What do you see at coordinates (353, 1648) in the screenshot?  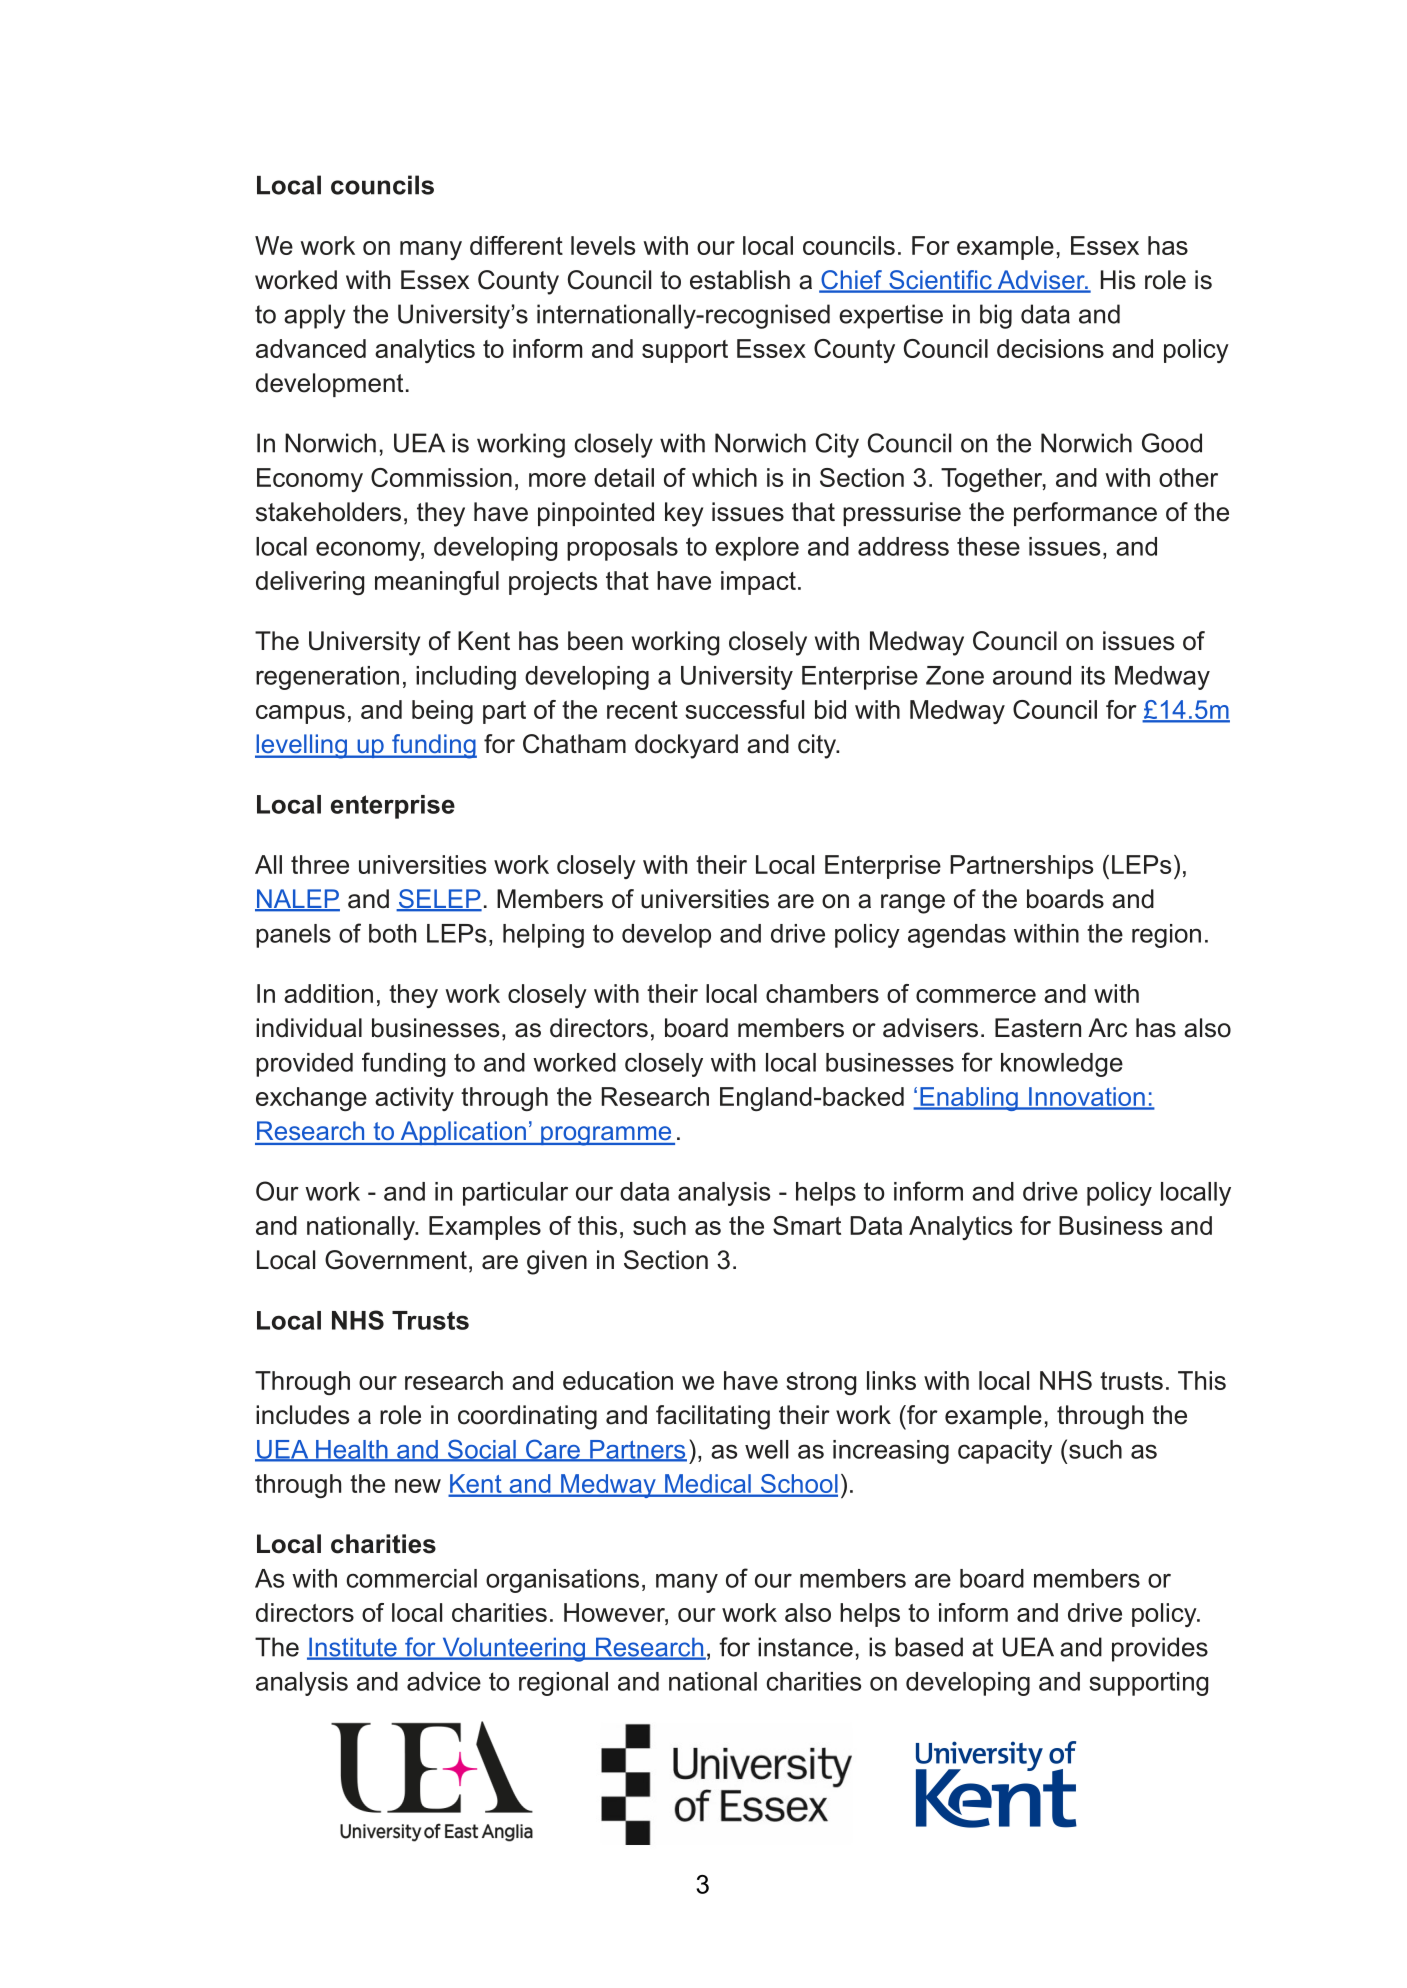 I see `Institute` at bounding box center [353, 1648].
